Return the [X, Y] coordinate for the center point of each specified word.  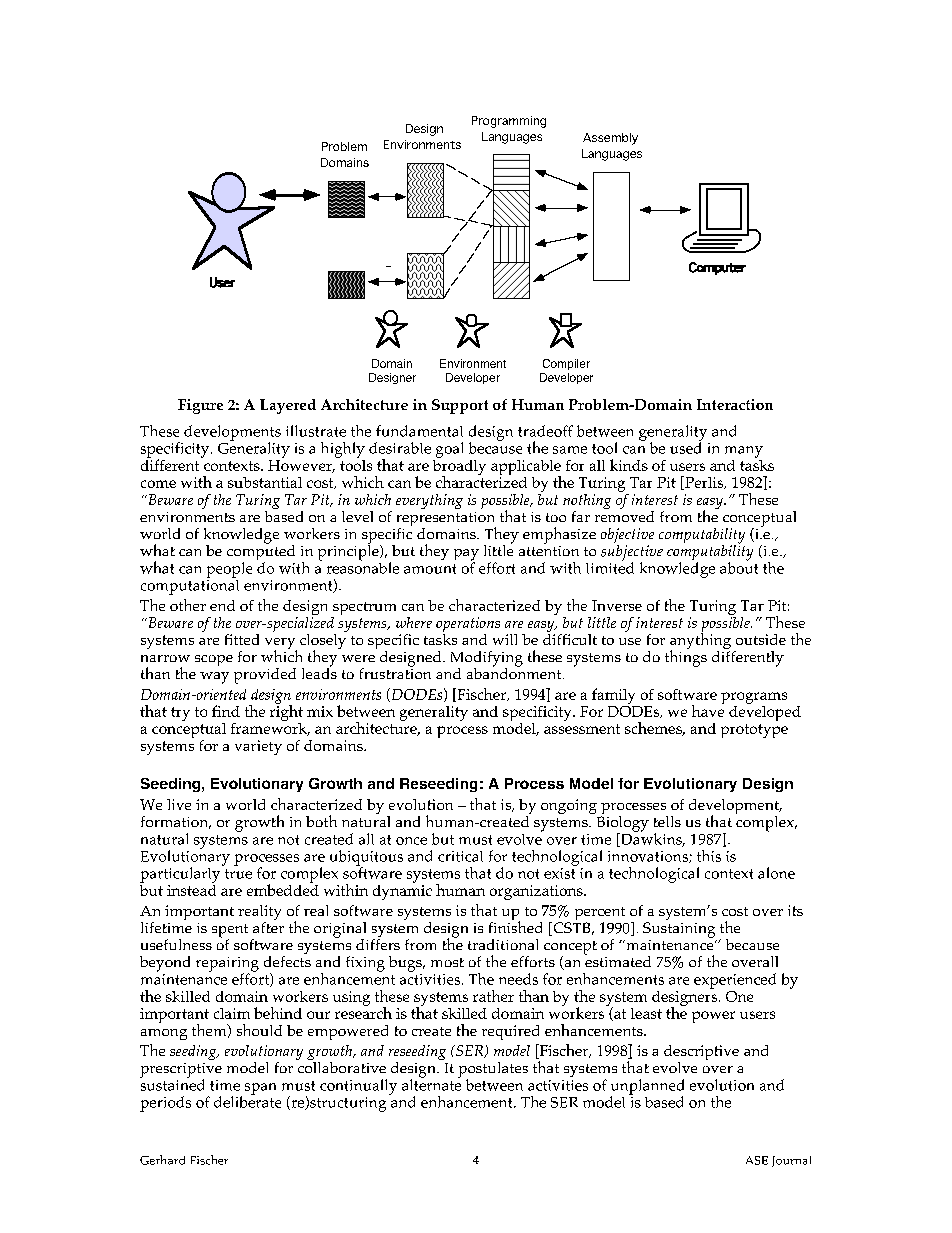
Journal [791, 1161]
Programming [509, 122]
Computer [717, 268]
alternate [431, 1084]
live [179, 804]
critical [460, 856]
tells [667, 821]
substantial [265, 482]
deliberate [247, 1101]
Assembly [610, 139]
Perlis [704, 483]
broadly [459, 467]
